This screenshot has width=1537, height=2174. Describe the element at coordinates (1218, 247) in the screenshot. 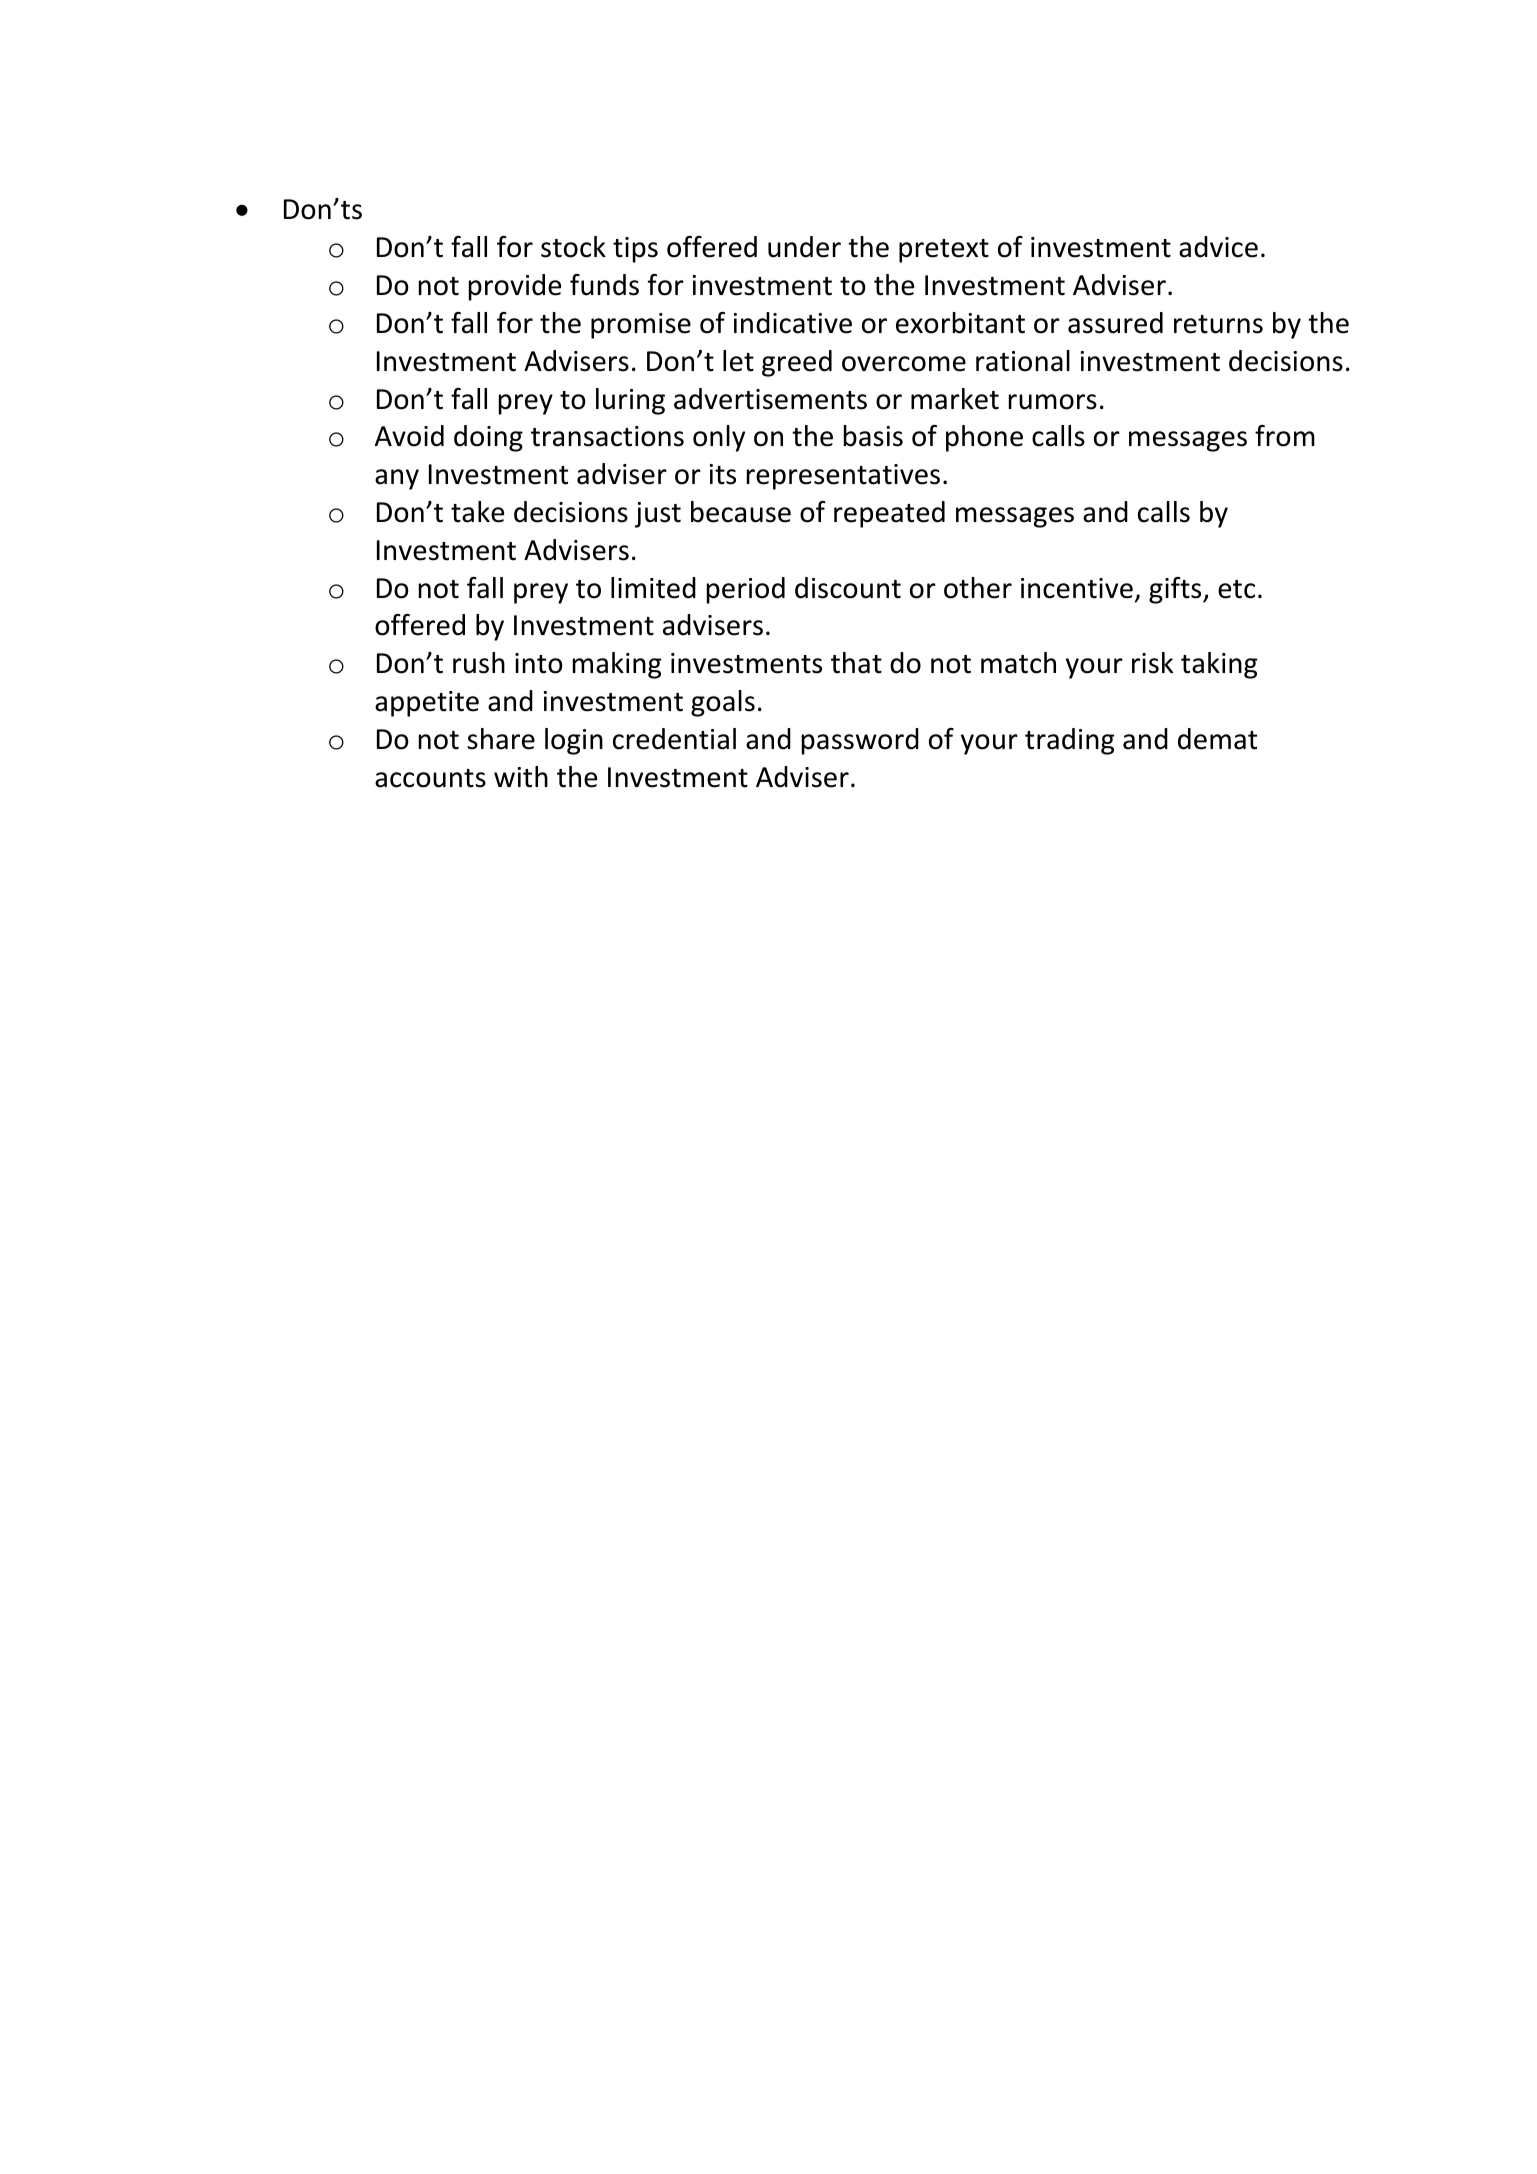

I see `advice` at that location.
